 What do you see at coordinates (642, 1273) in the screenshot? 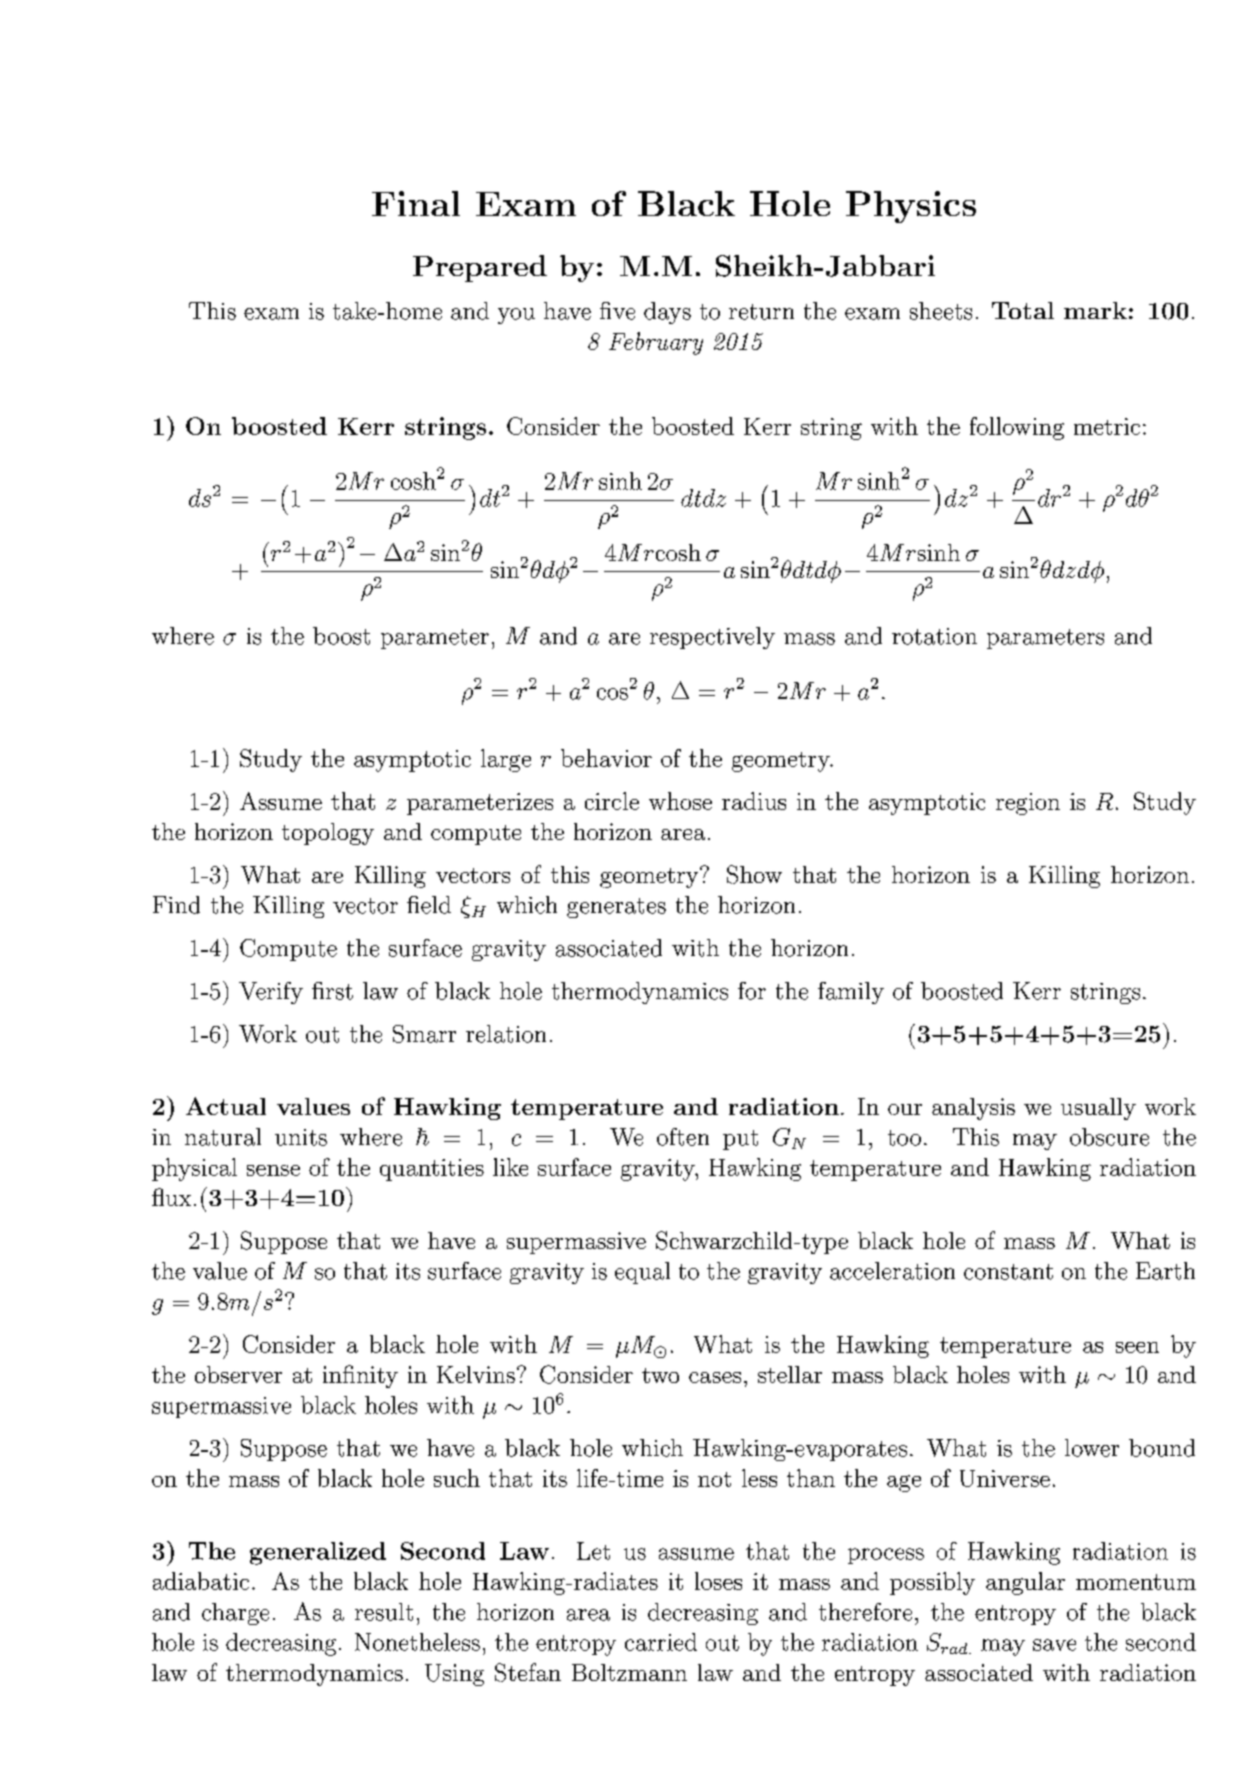
I see `equal` at bounding box center [642, 1273].
